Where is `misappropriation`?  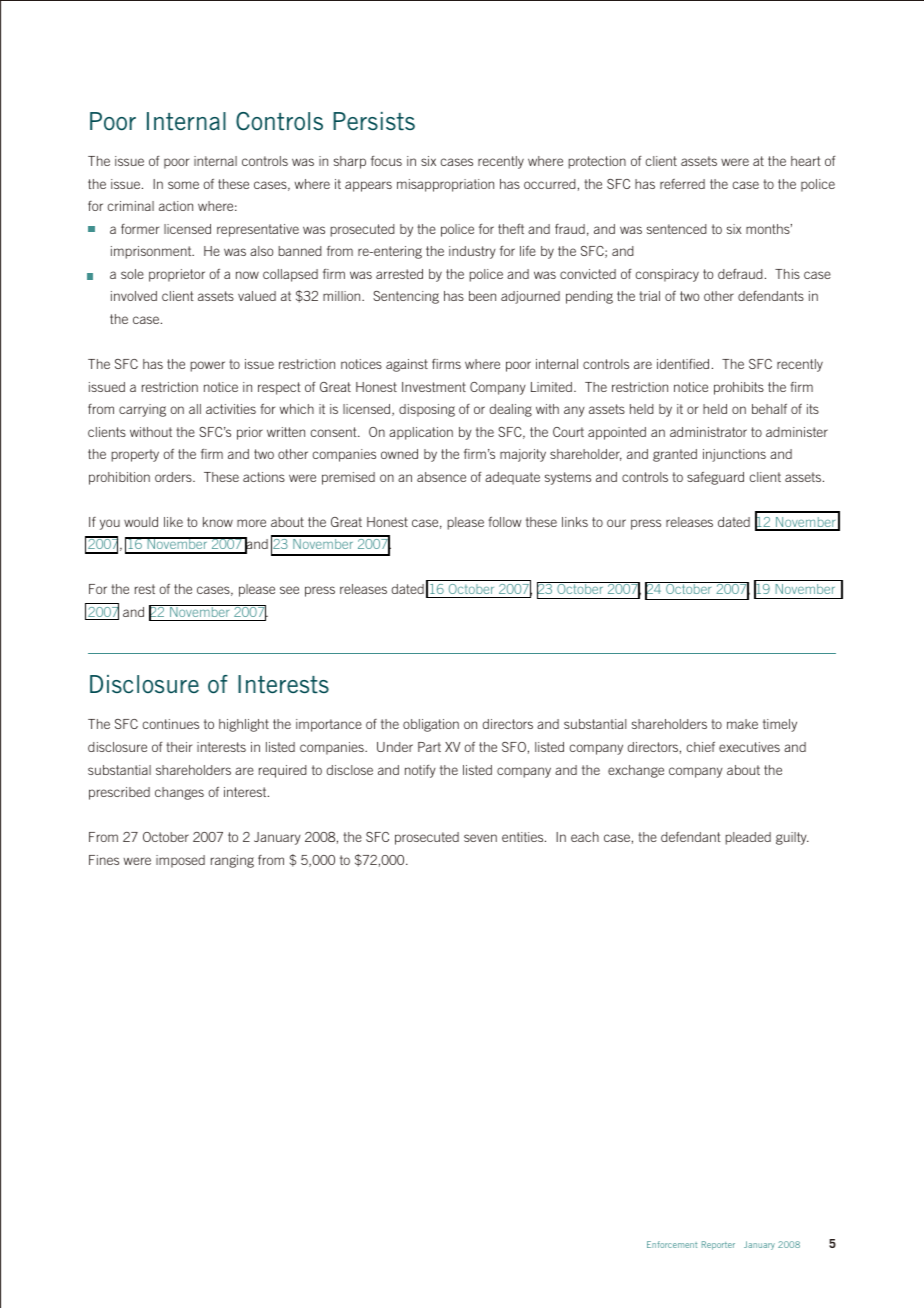 misappropriation is located at coordinates (445, 185).
